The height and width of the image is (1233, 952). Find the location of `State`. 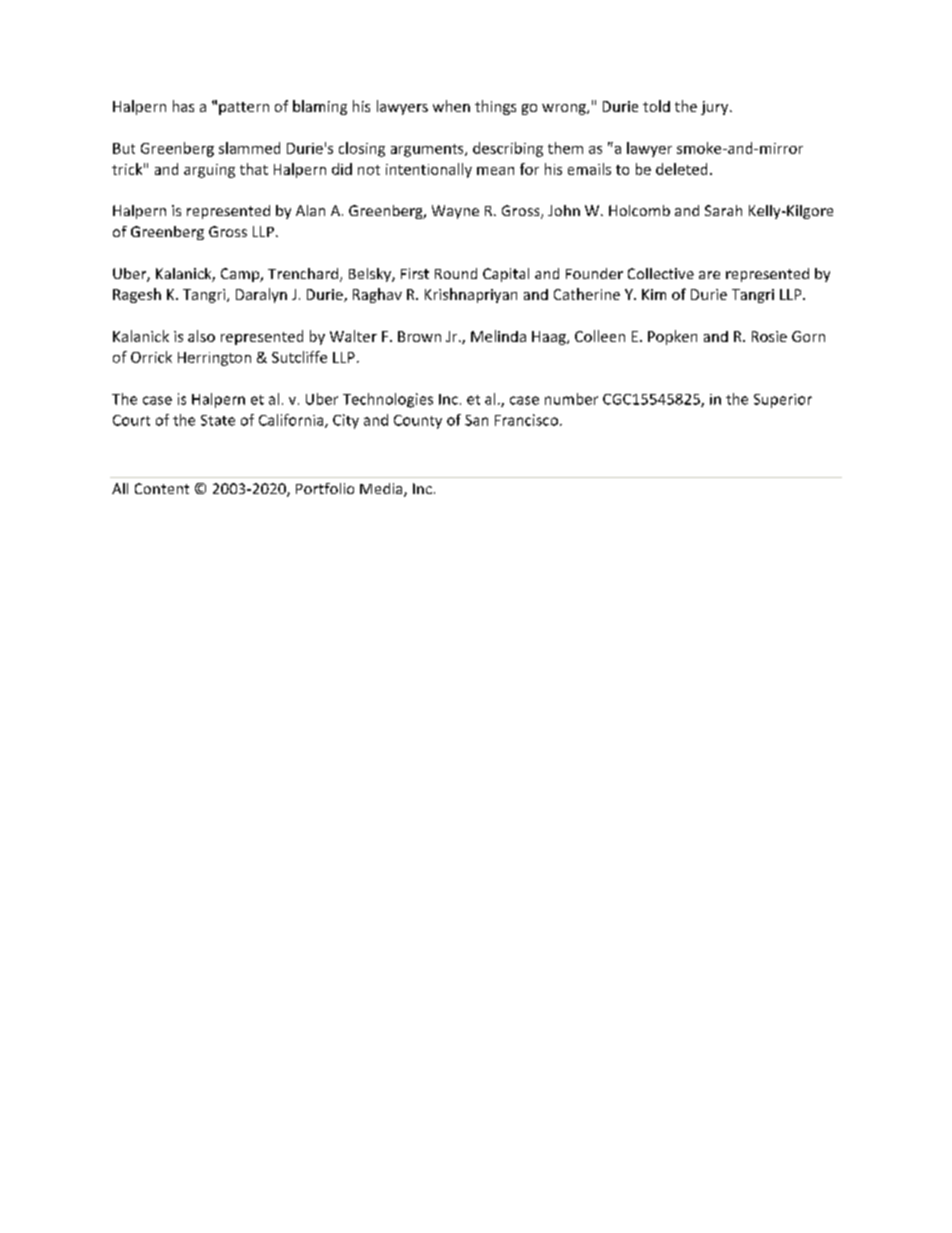

State is located at coordinates (218, 420).
